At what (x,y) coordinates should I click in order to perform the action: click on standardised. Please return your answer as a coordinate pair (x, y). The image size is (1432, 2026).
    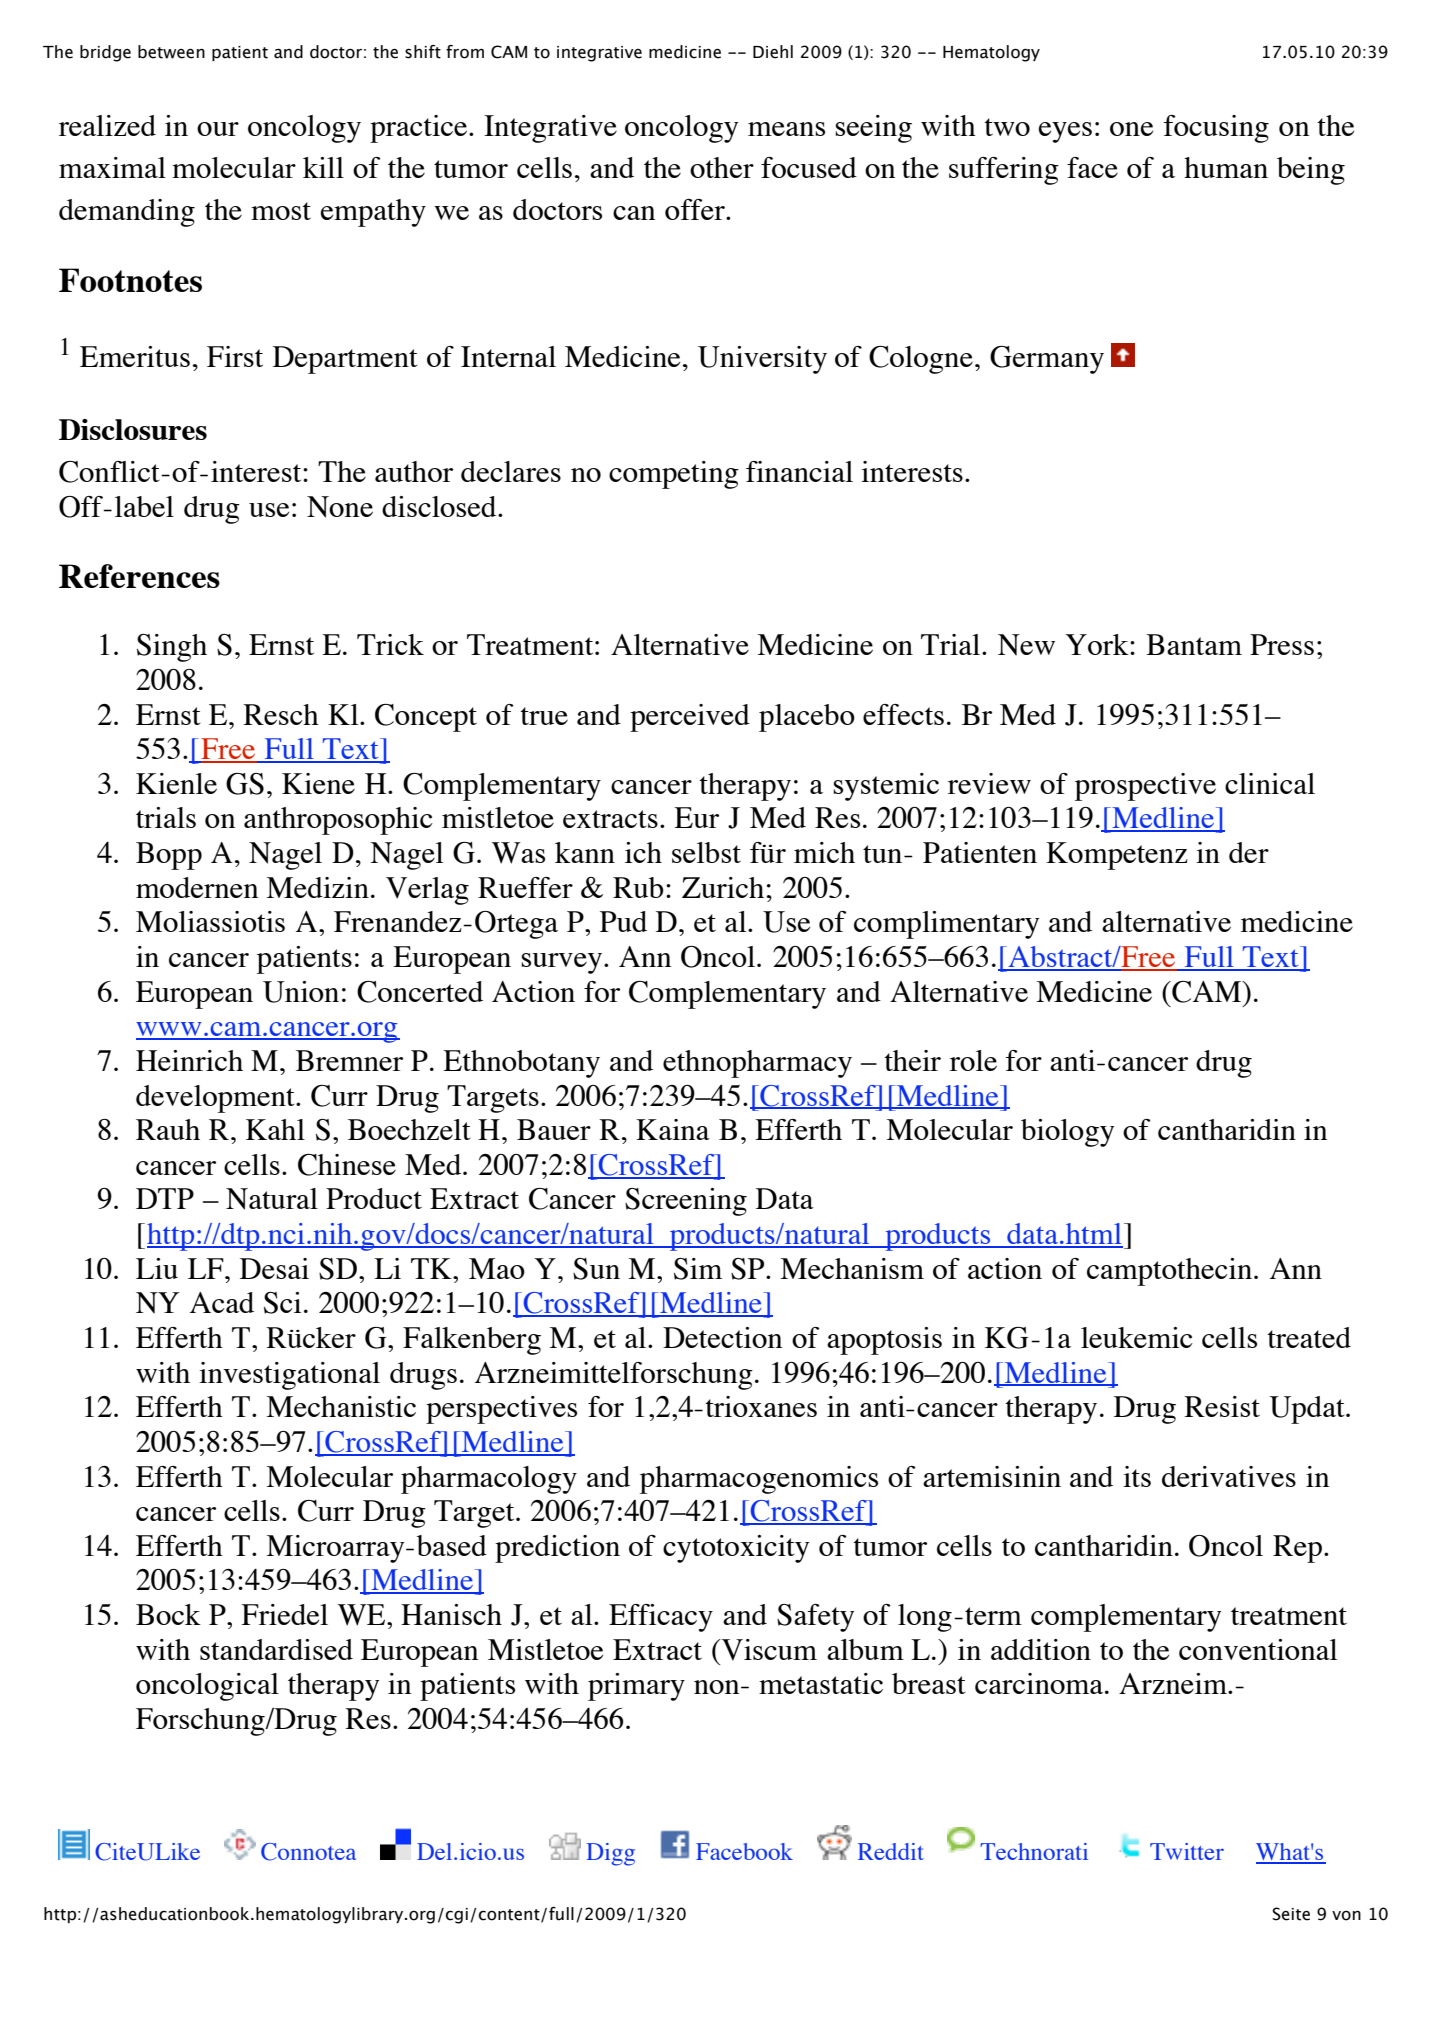
    Looking at the image, I should click on (276, 1649).
